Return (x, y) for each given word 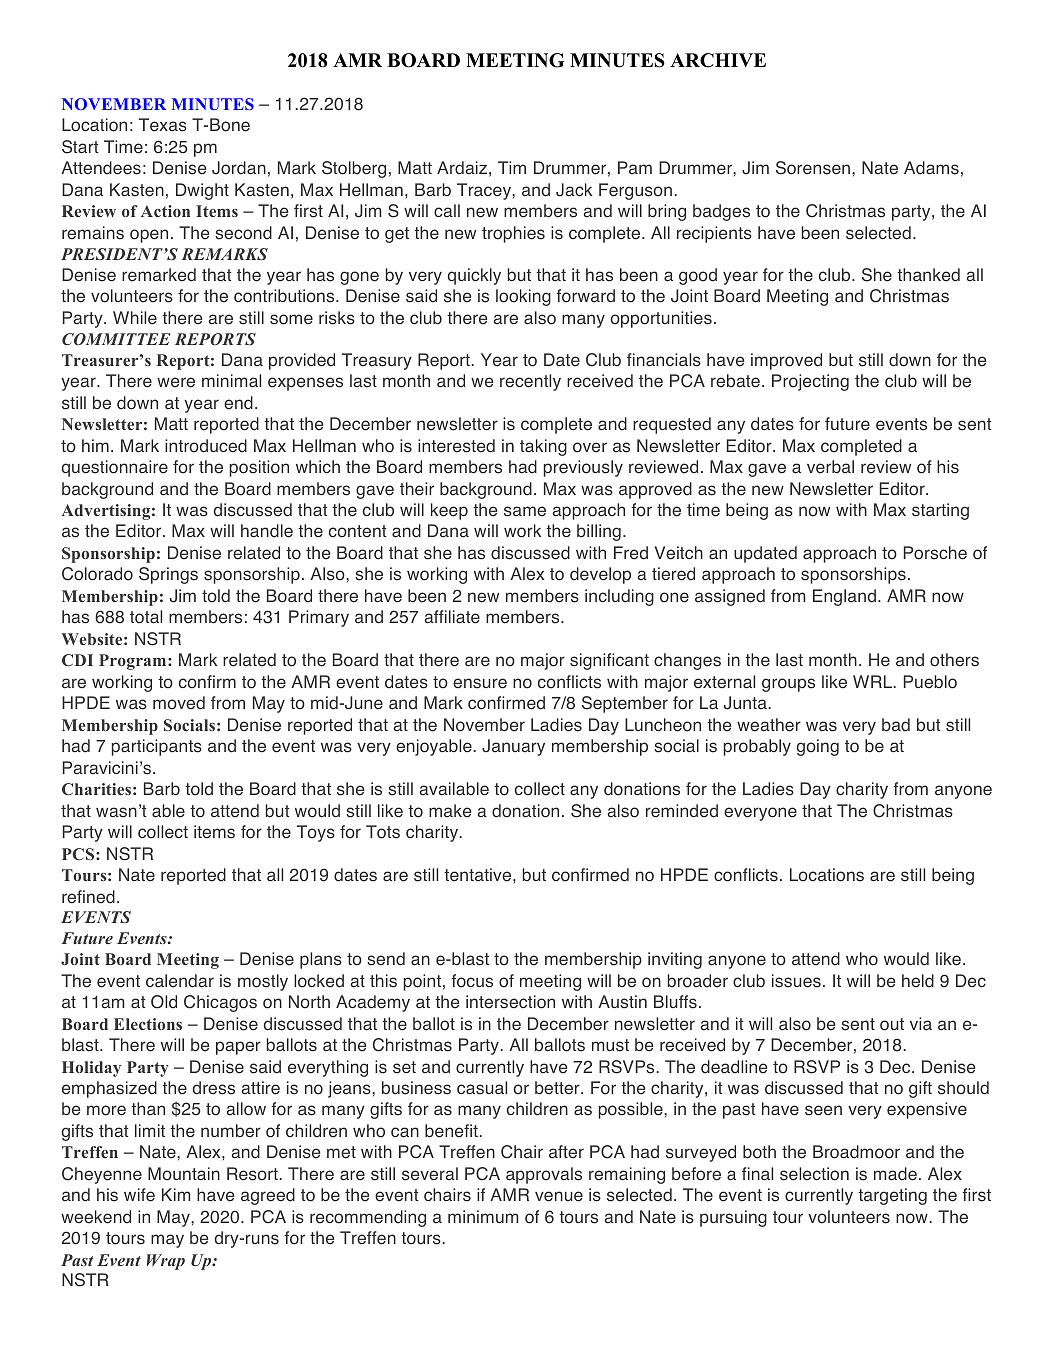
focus (472, 981)
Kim (176, 1194)
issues (796, 981)
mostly (263, 982)
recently (530, 382)
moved (179, 703)
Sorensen (814, 168)
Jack (574, 190)
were (176, 382)
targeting (892, 1196)
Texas (163, 125)
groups (788, 685)
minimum (483, 1216)
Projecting (810, 382)
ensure (480, 683)
